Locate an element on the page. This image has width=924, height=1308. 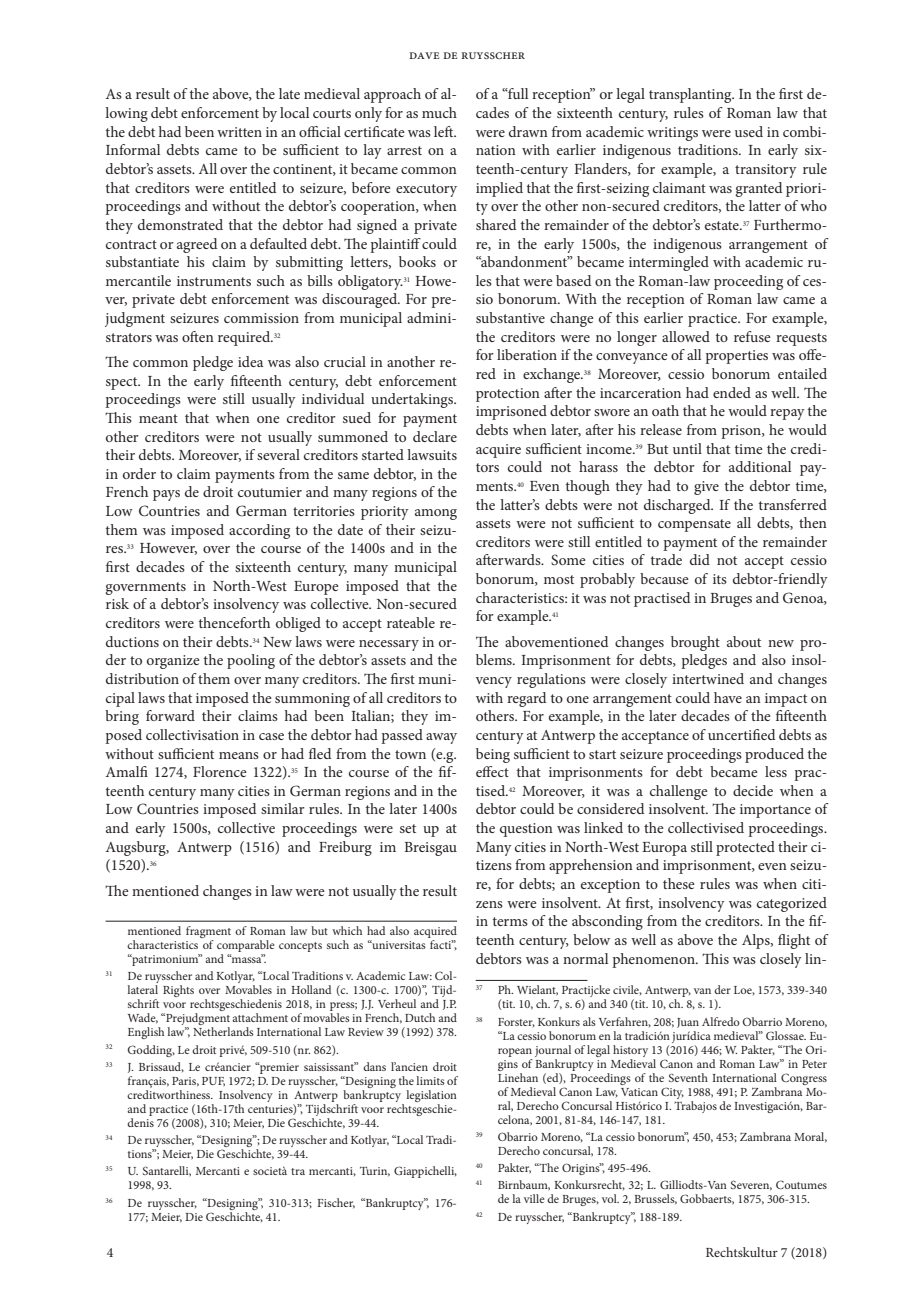
protection is located at coordinates (508, 395).
